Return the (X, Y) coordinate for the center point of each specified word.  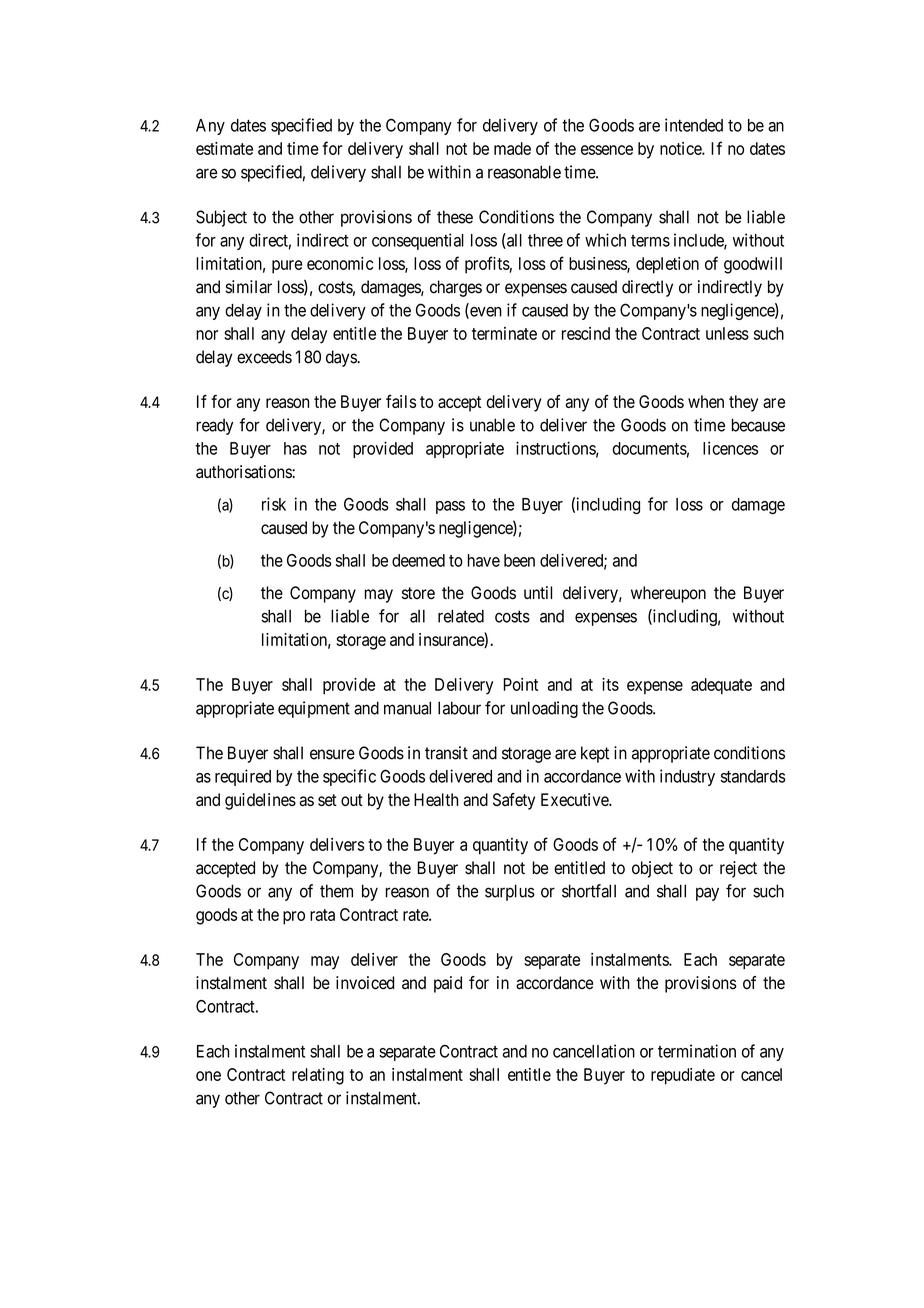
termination (697, 1051)
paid (448, 984)
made (512, 148)
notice (681, 148)
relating (318, 1076)
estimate (224, 148)
